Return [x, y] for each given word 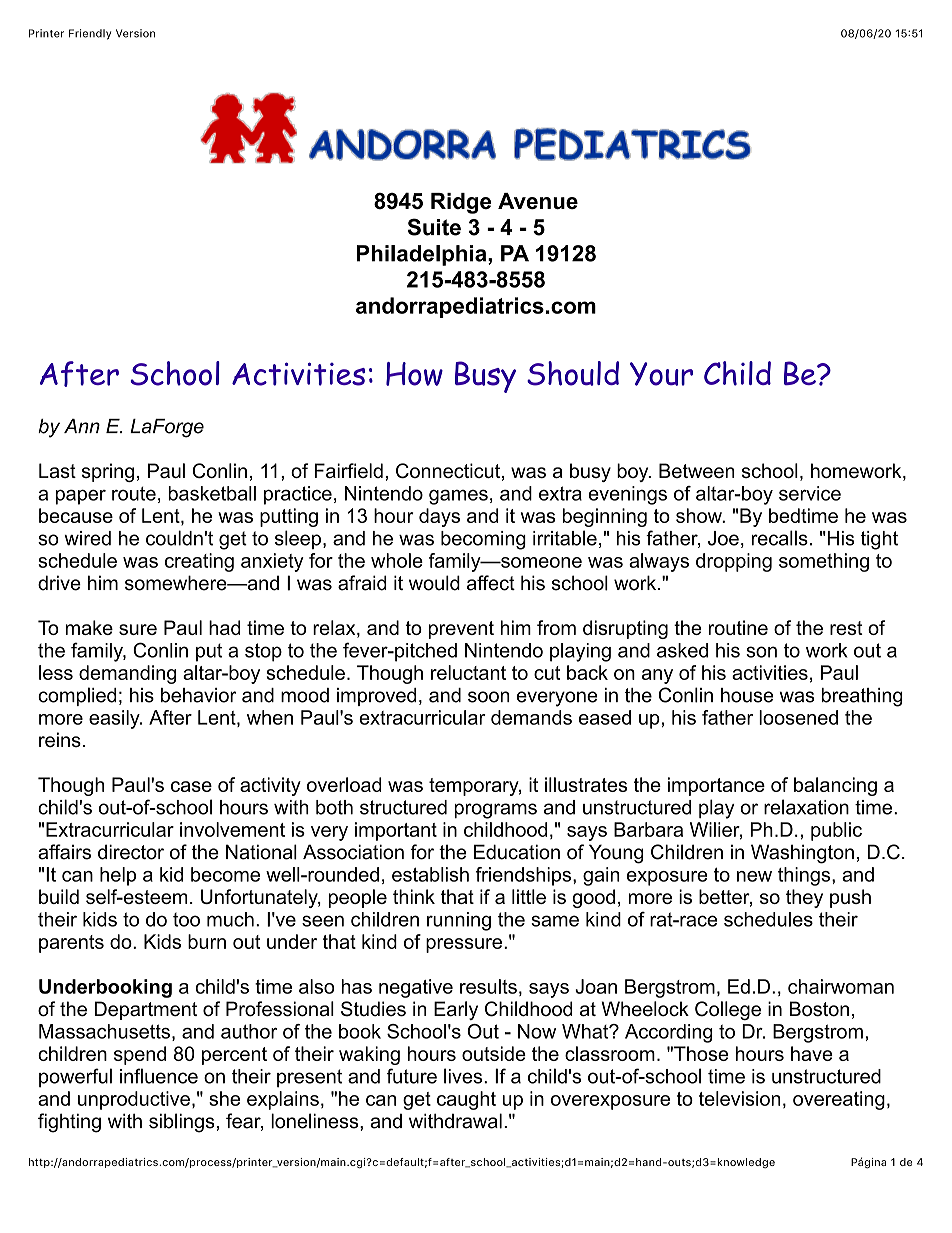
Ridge [461, 203]
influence [159, 1076]
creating [199, 562]
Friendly [90, 34]
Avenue [538, 201]
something [824, 562]
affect [491, 583]
